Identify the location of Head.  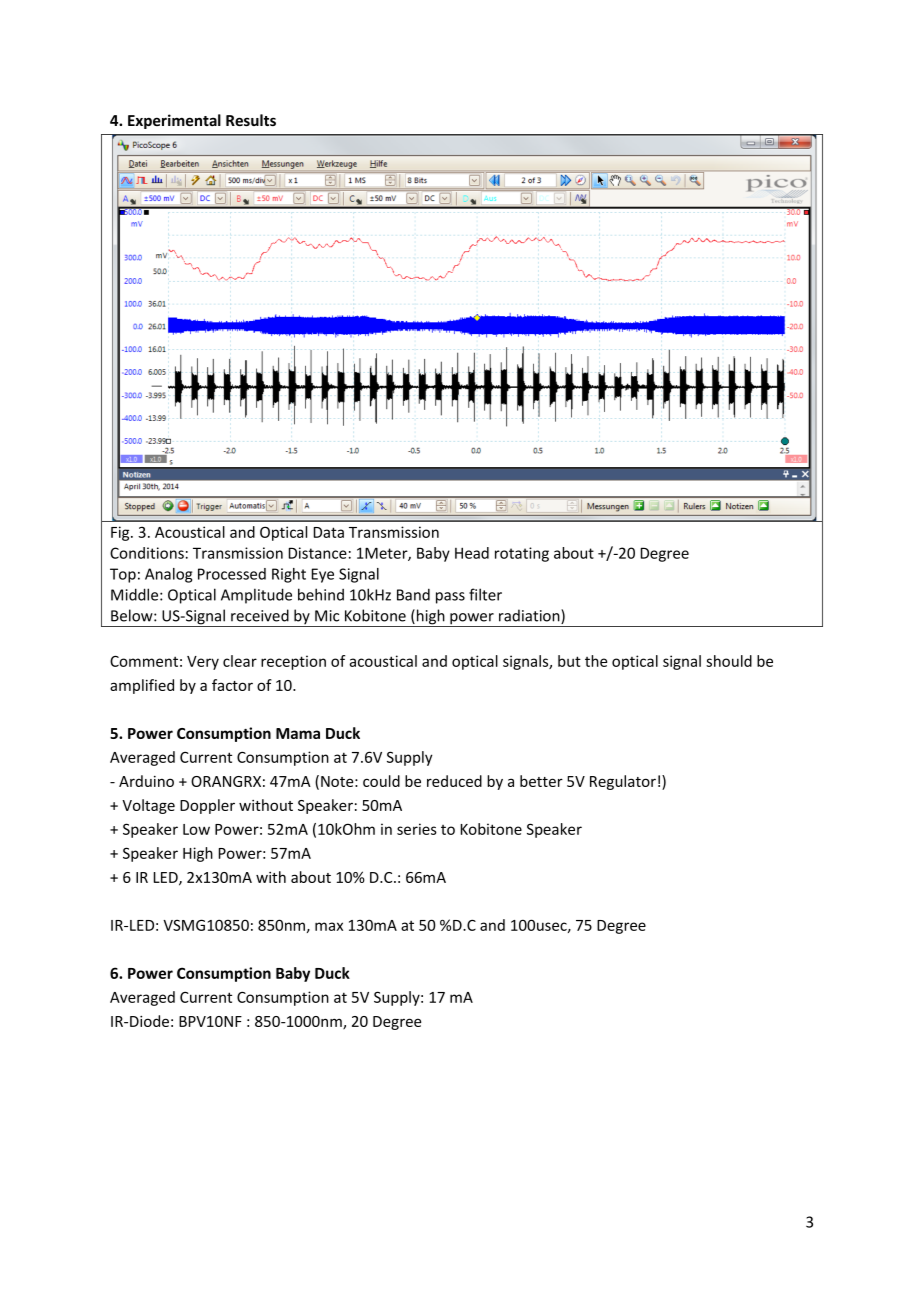
(472, 553).
